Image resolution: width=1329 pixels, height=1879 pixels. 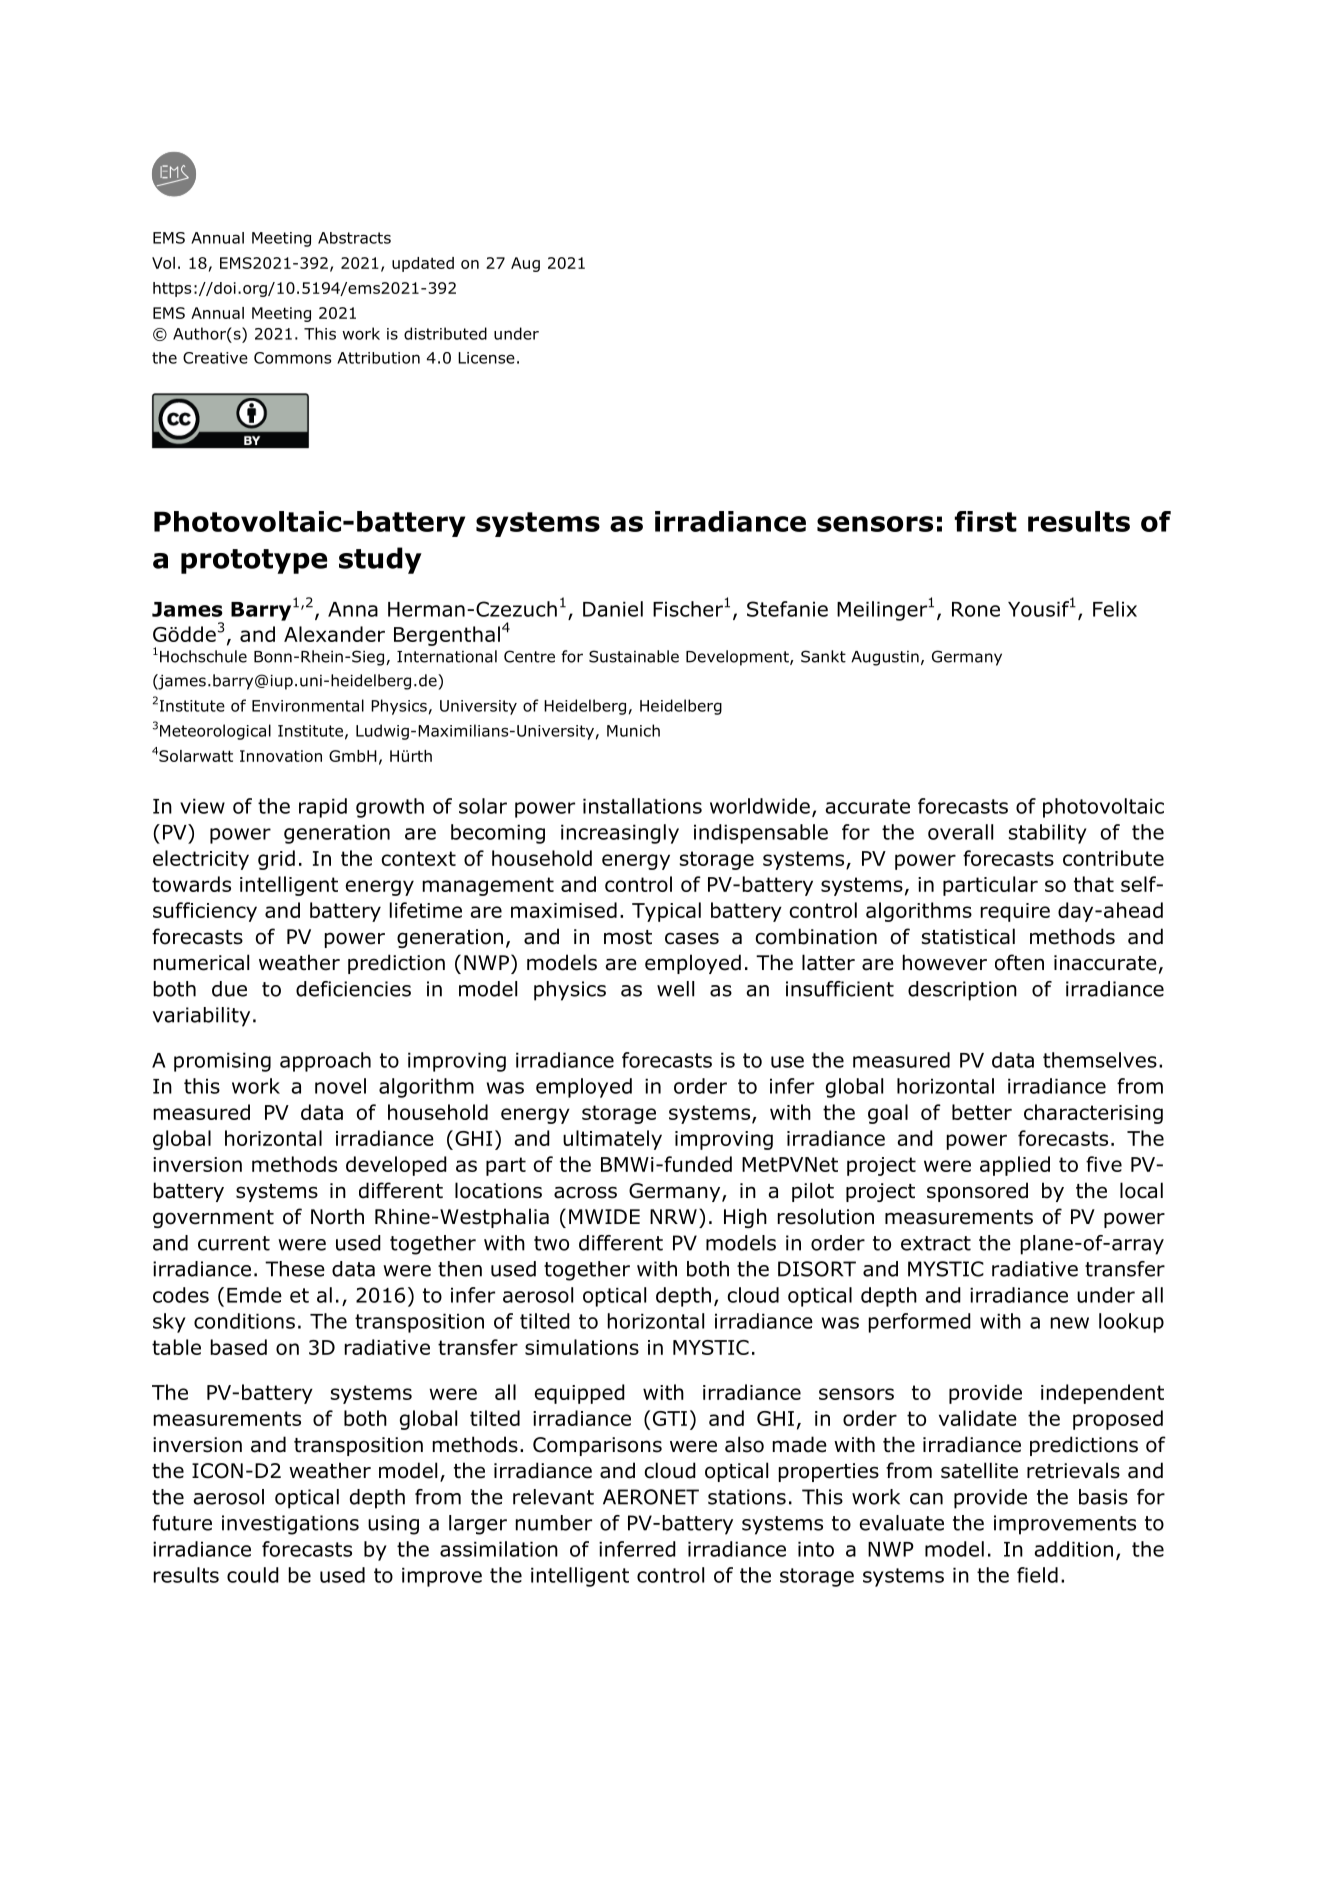 I want to click on addition, so click(x=1073, y=1549).
